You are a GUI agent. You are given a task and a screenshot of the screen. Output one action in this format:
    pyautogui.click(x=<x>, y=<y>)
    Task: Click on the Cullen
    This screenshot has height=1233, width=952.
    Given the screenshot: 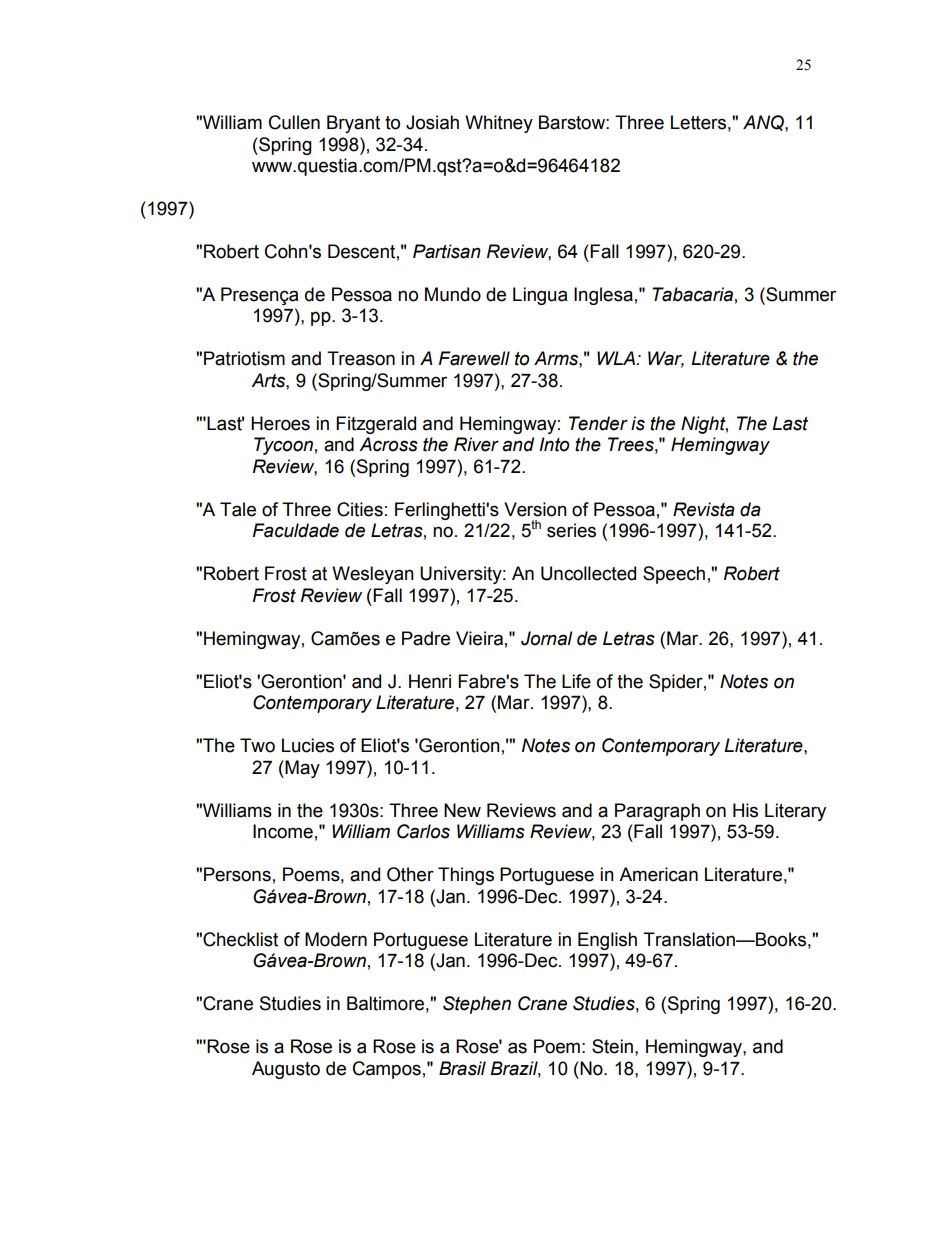 What is the action you would take?
    pyautogui.click(x=294, y=122)
